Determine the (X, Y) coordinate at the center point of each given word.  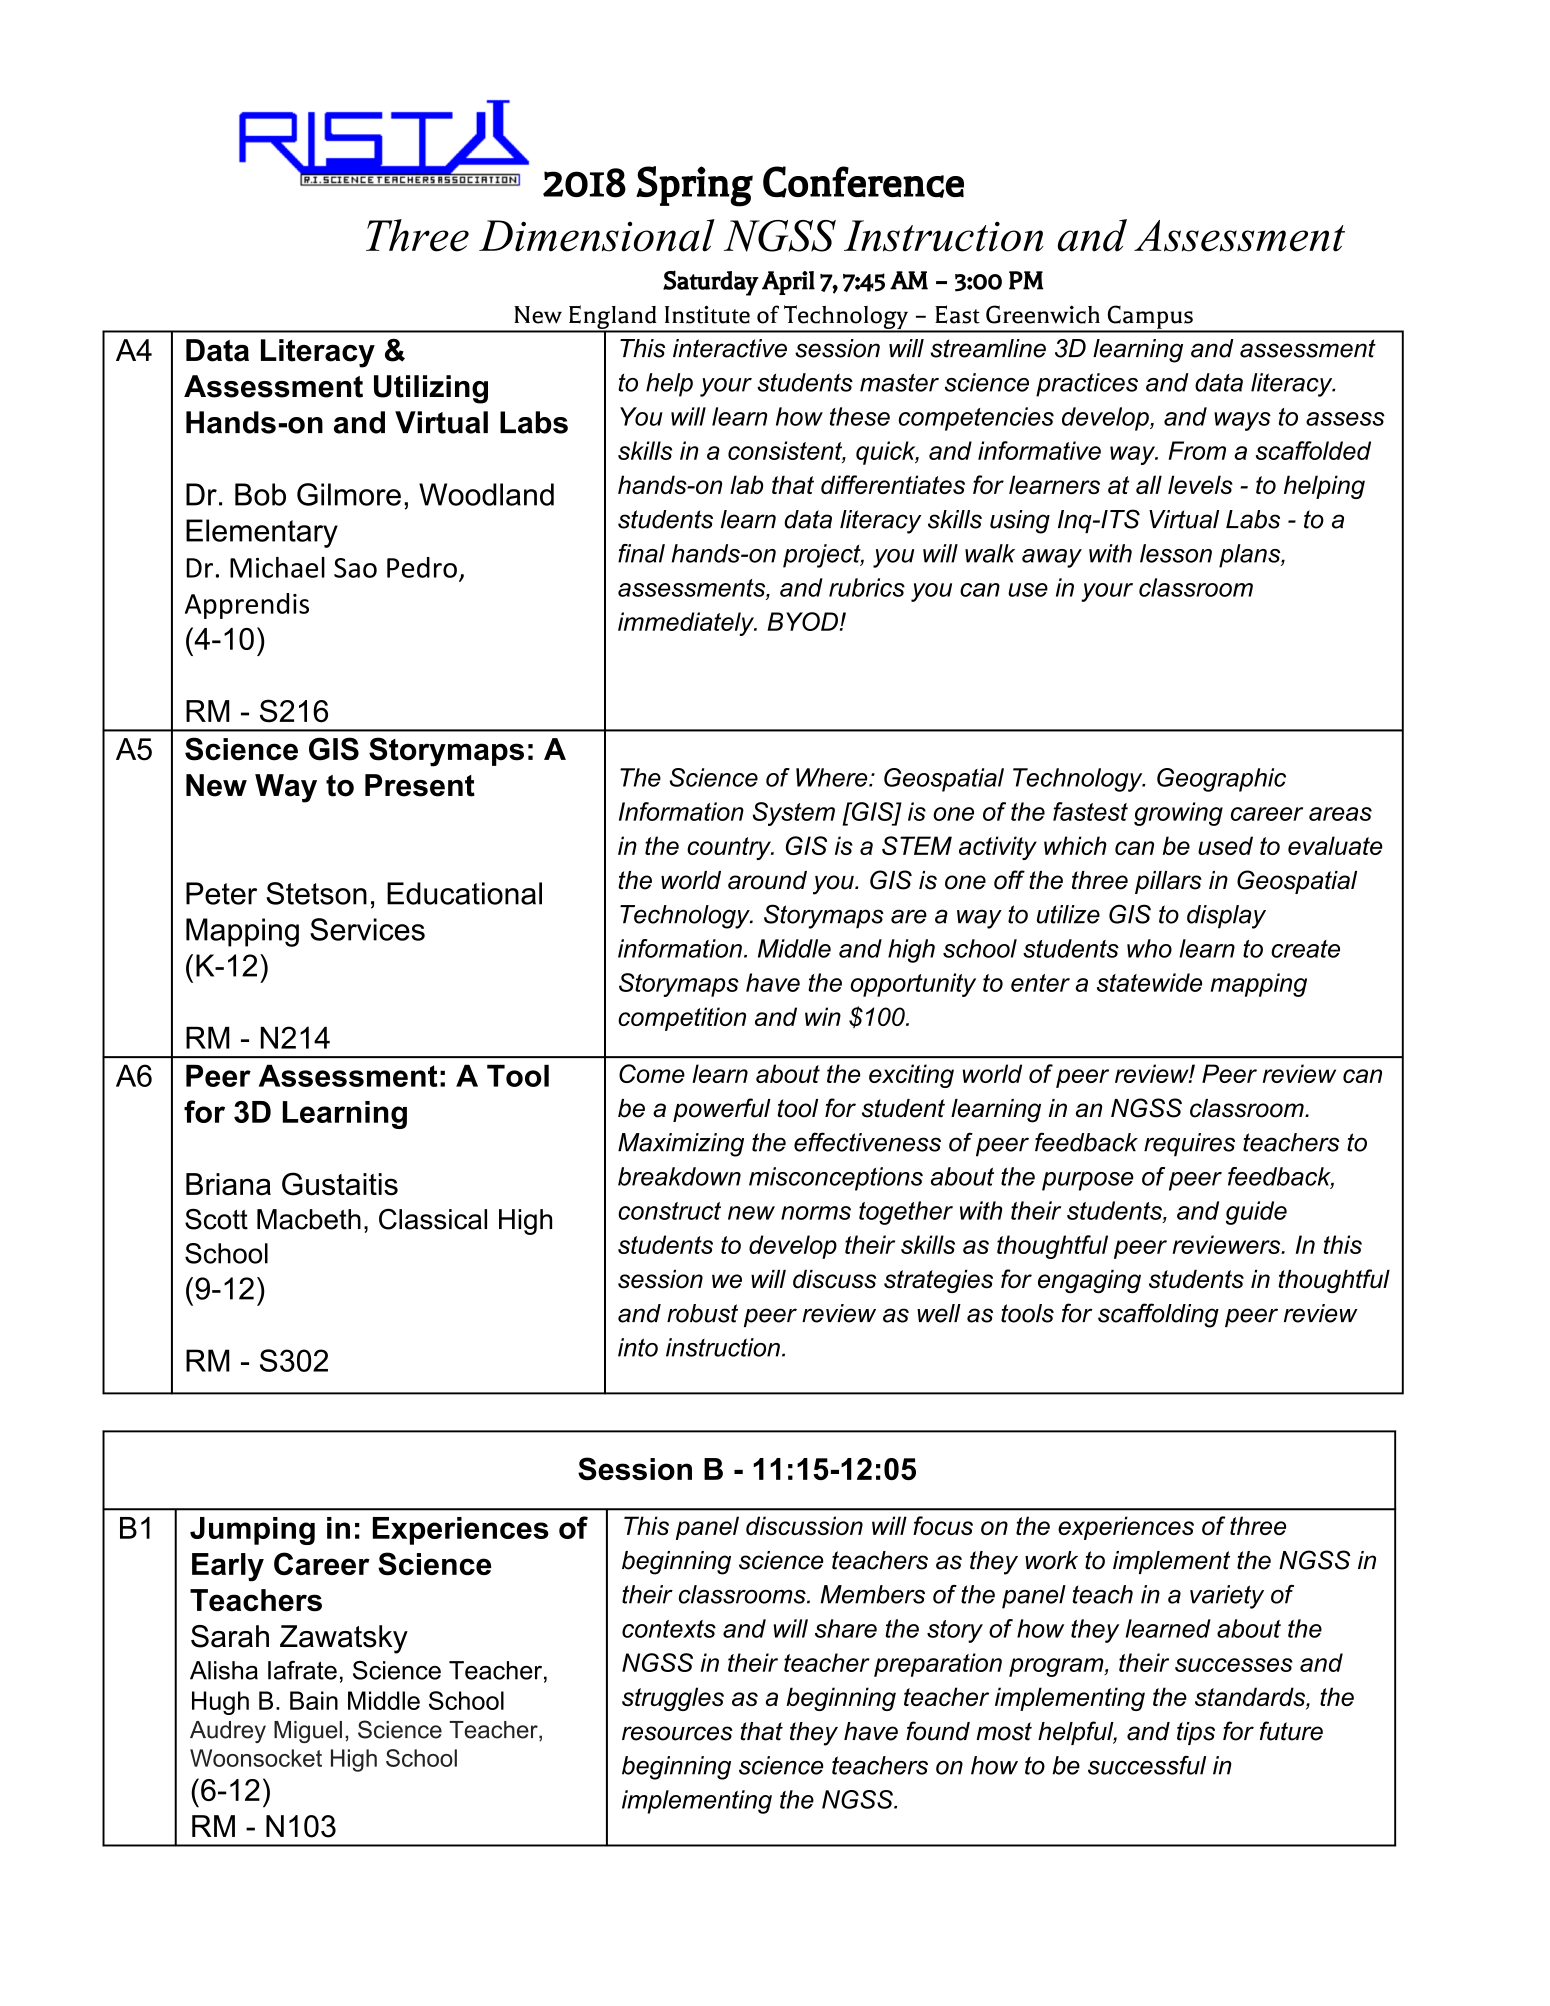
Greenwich (1043, 314)
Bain (314, 1700)
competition (682, 1019)
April (788, 283)
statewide (1149, 982)
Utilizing (431, 389)
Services (367, 929)
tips (1196, 1733)
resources (677, 1733)
